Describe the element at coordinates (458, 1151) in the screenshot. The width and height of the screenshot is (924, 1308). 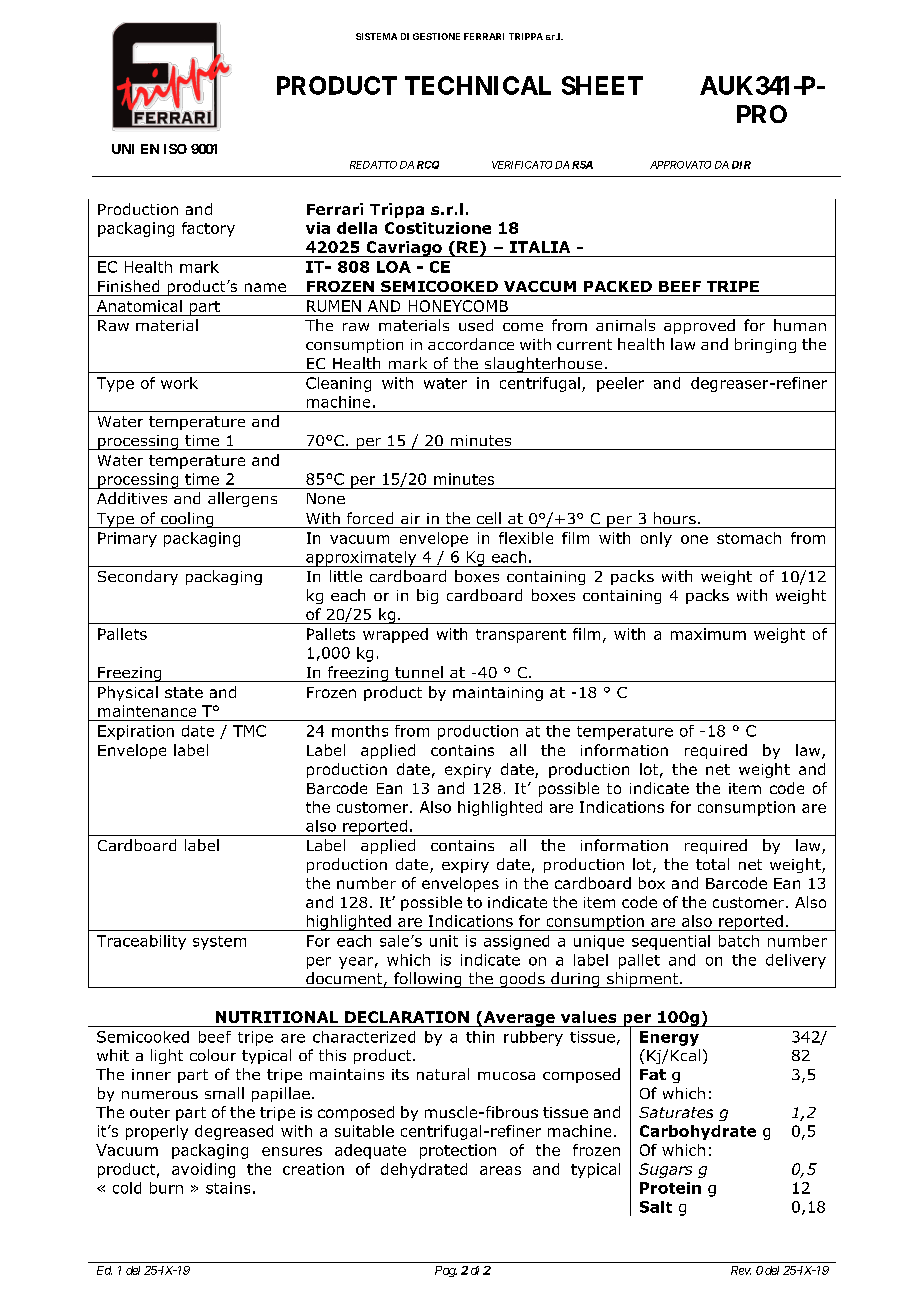
I see `protection` at that location.
